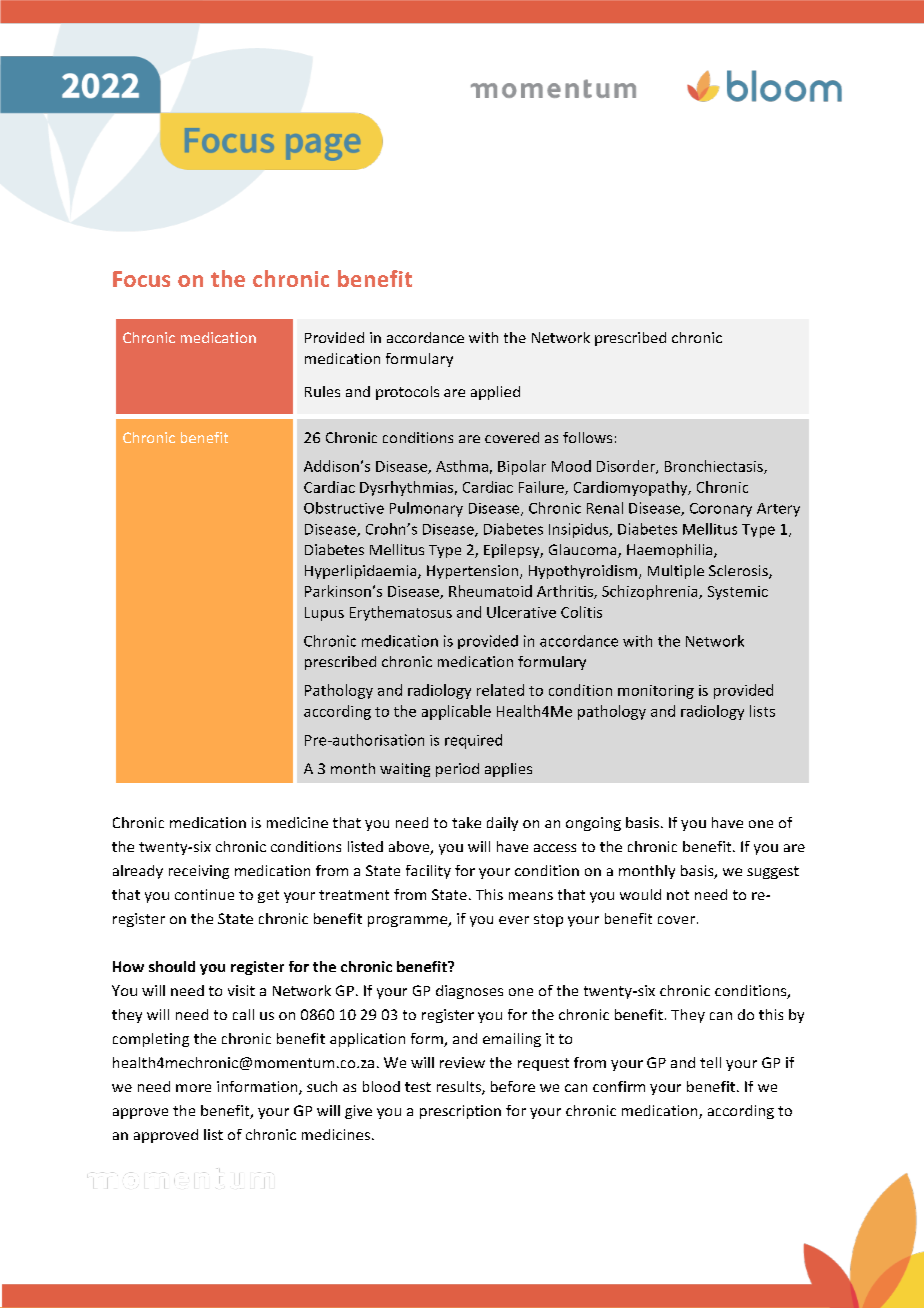  What do you see at coordinates (587, 437) in the page?
I see `follows` at bounding box center [587, 437].
